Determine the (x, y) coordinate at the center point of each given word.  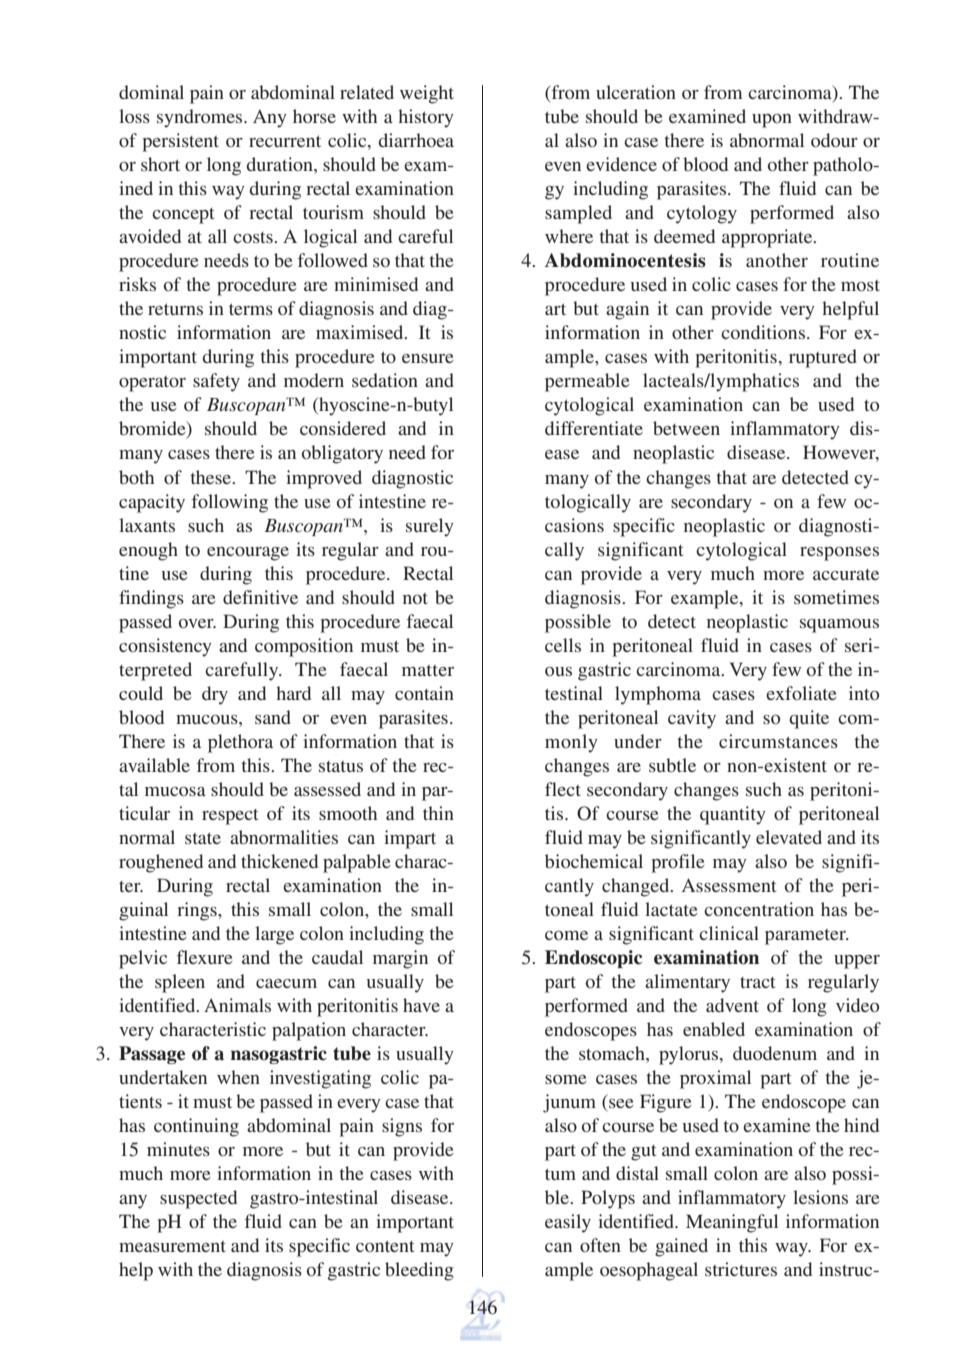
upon (772, 121)
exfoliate (801, 693)
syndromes (201, 118)
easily (568, 1223)
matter (428, 670)
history (426, 118)
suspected (198, 1199)
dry (215, 695)
